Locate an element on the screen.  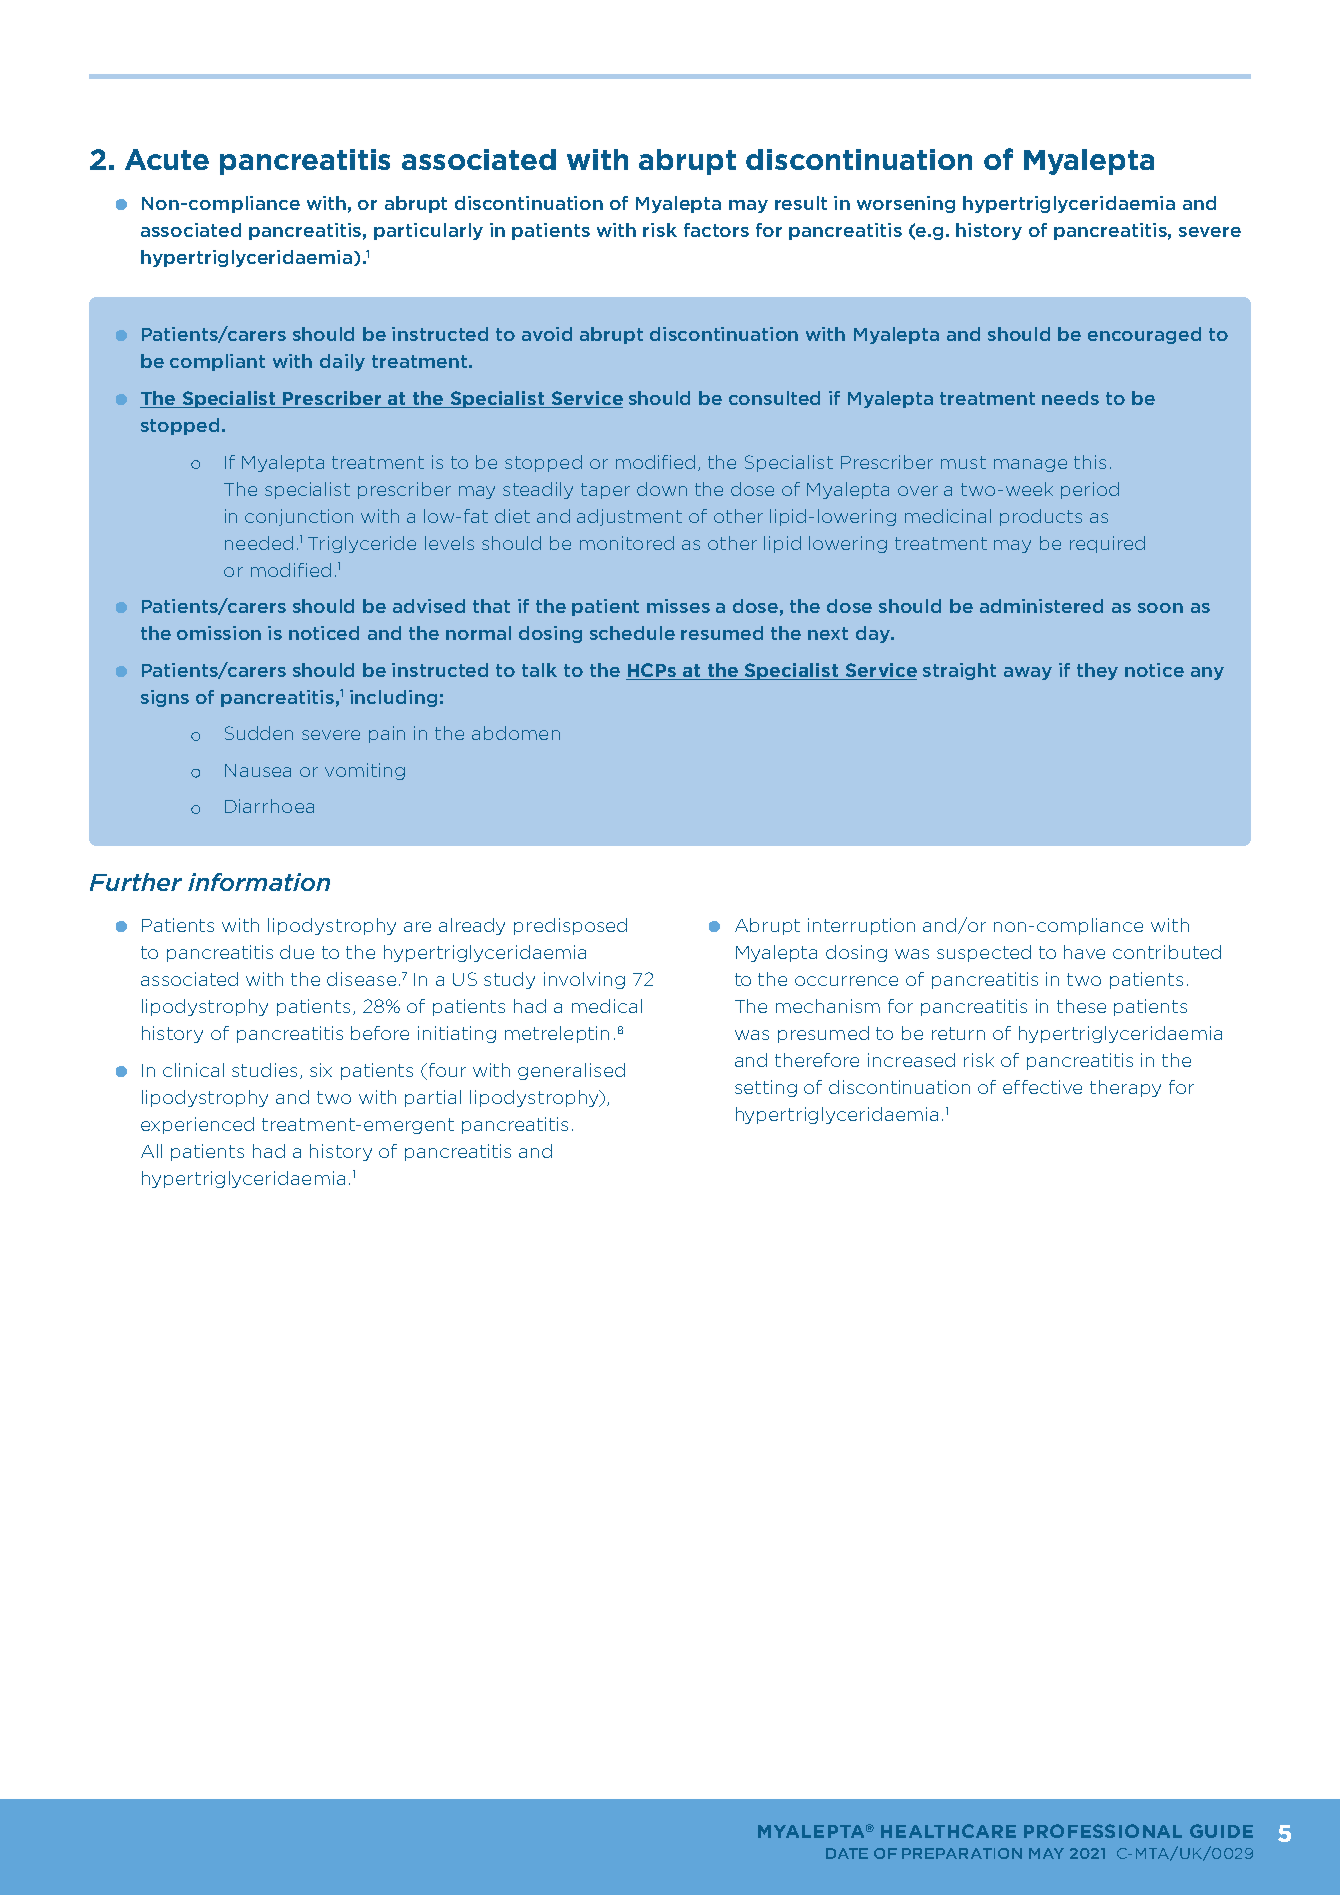
medical is located at coordinates (607, 1006).
